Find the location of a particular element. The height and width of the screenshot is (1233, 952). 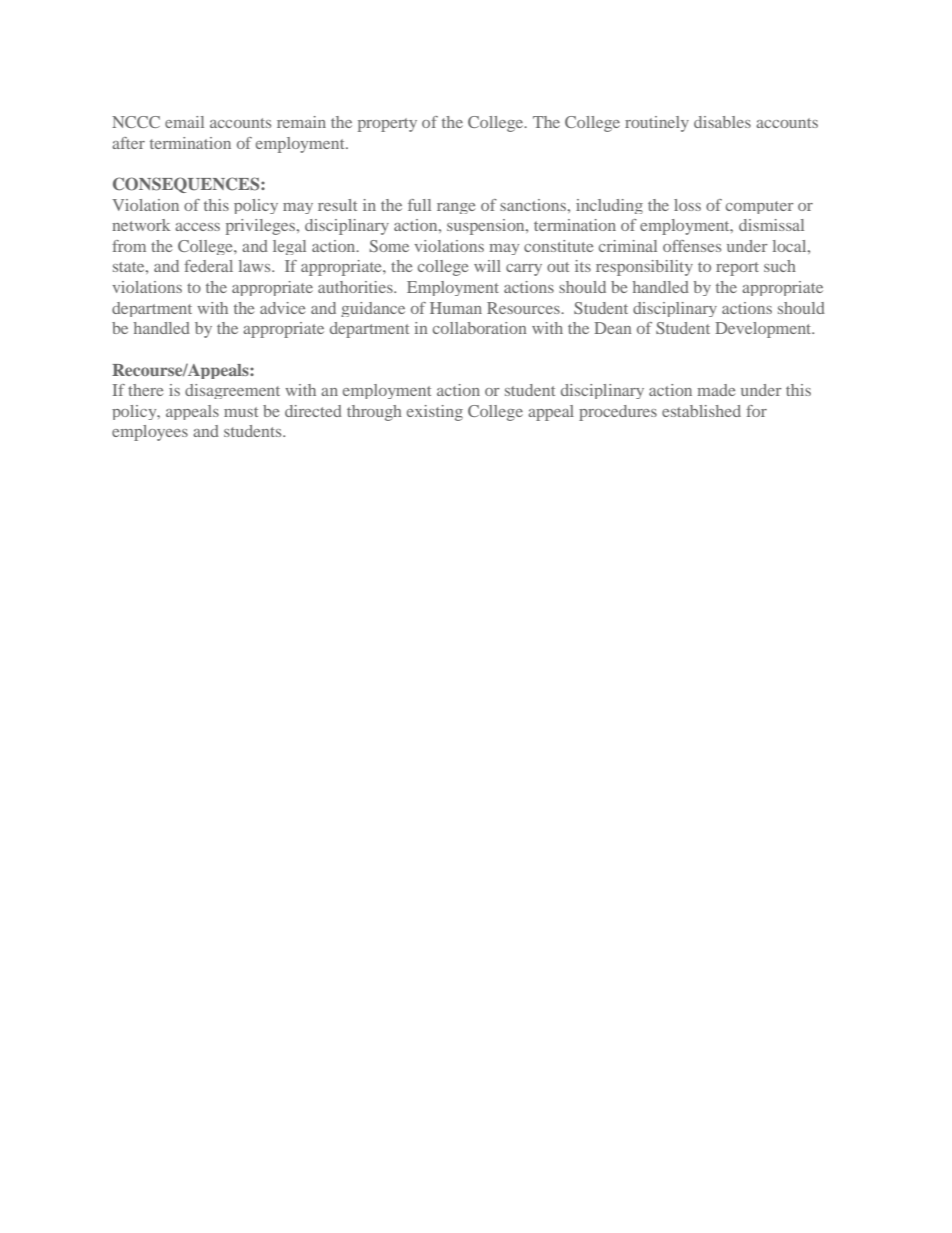

advice is located at coordinates (282, 308).
